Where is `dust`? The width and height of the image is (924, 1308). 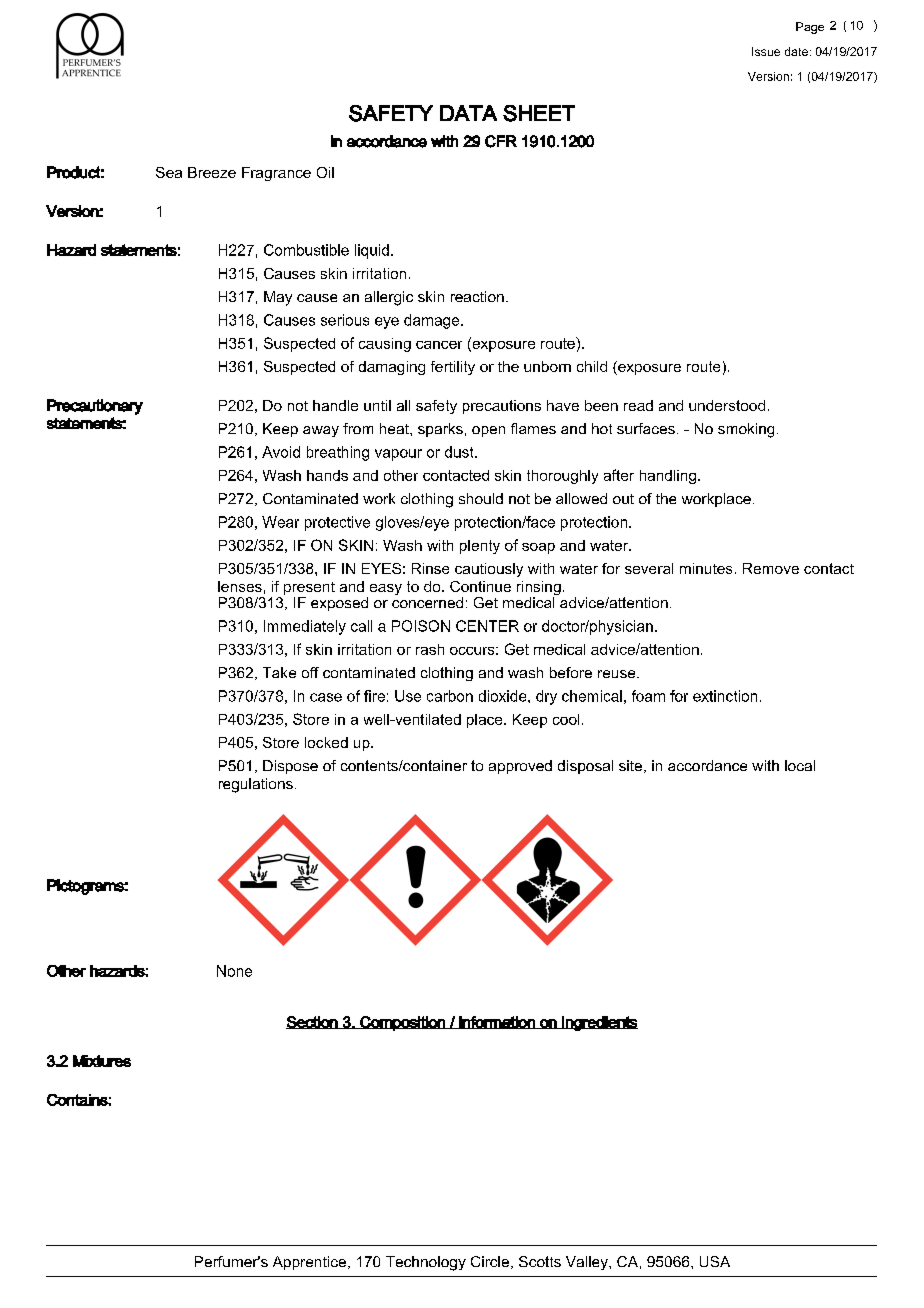
dust is located at coordinates (460, 452).
